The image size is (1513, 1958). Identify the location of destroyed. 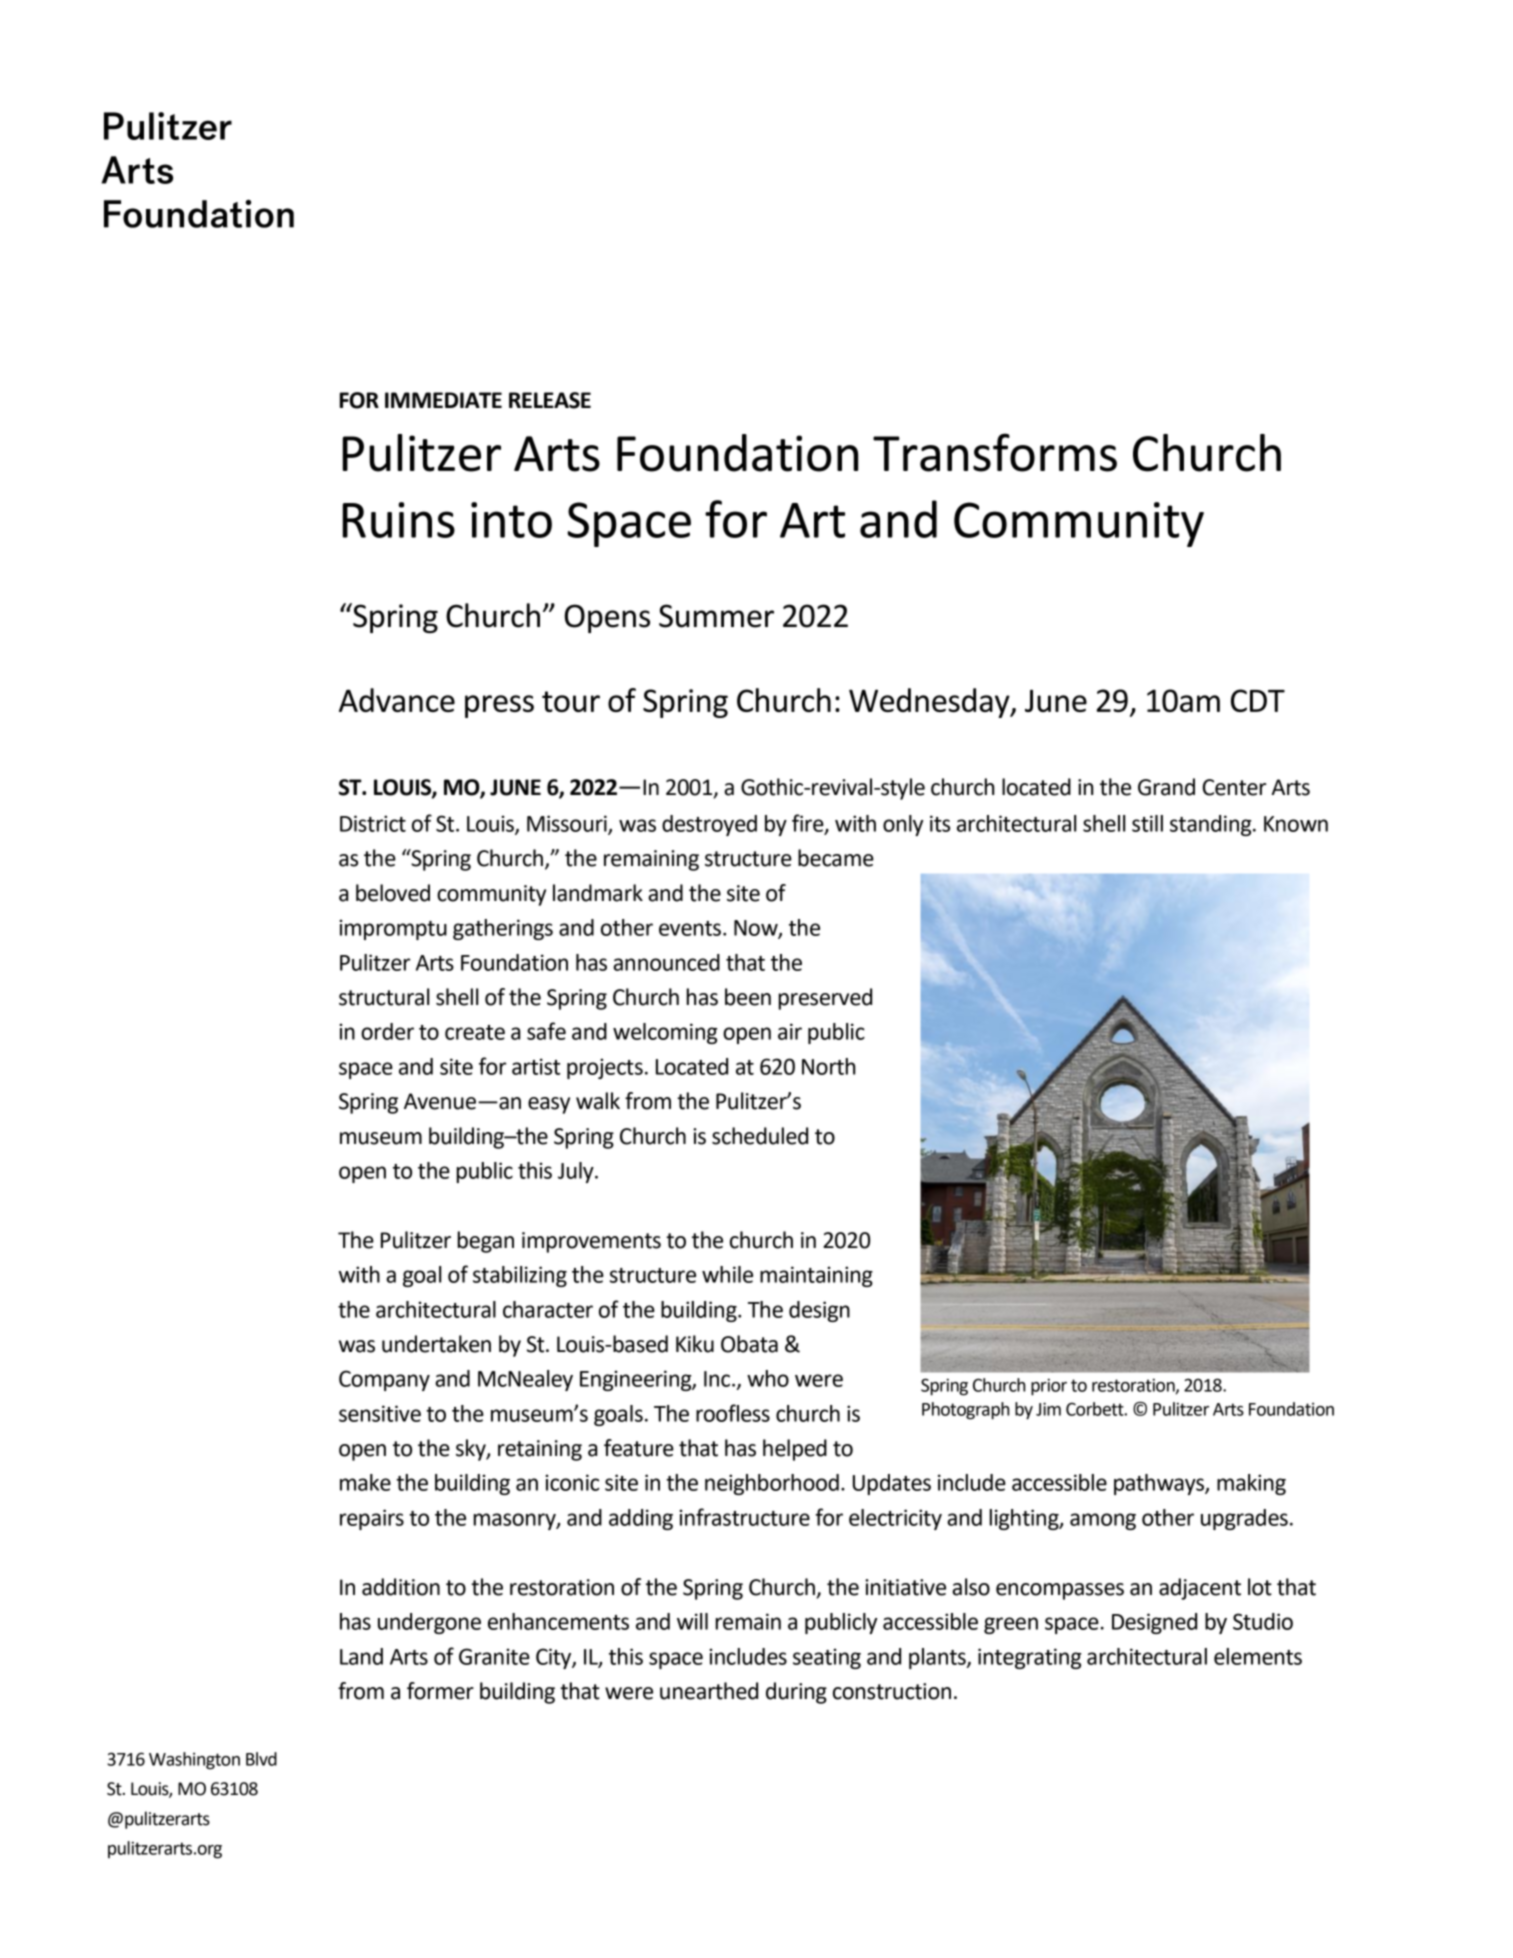
(709, 825).
